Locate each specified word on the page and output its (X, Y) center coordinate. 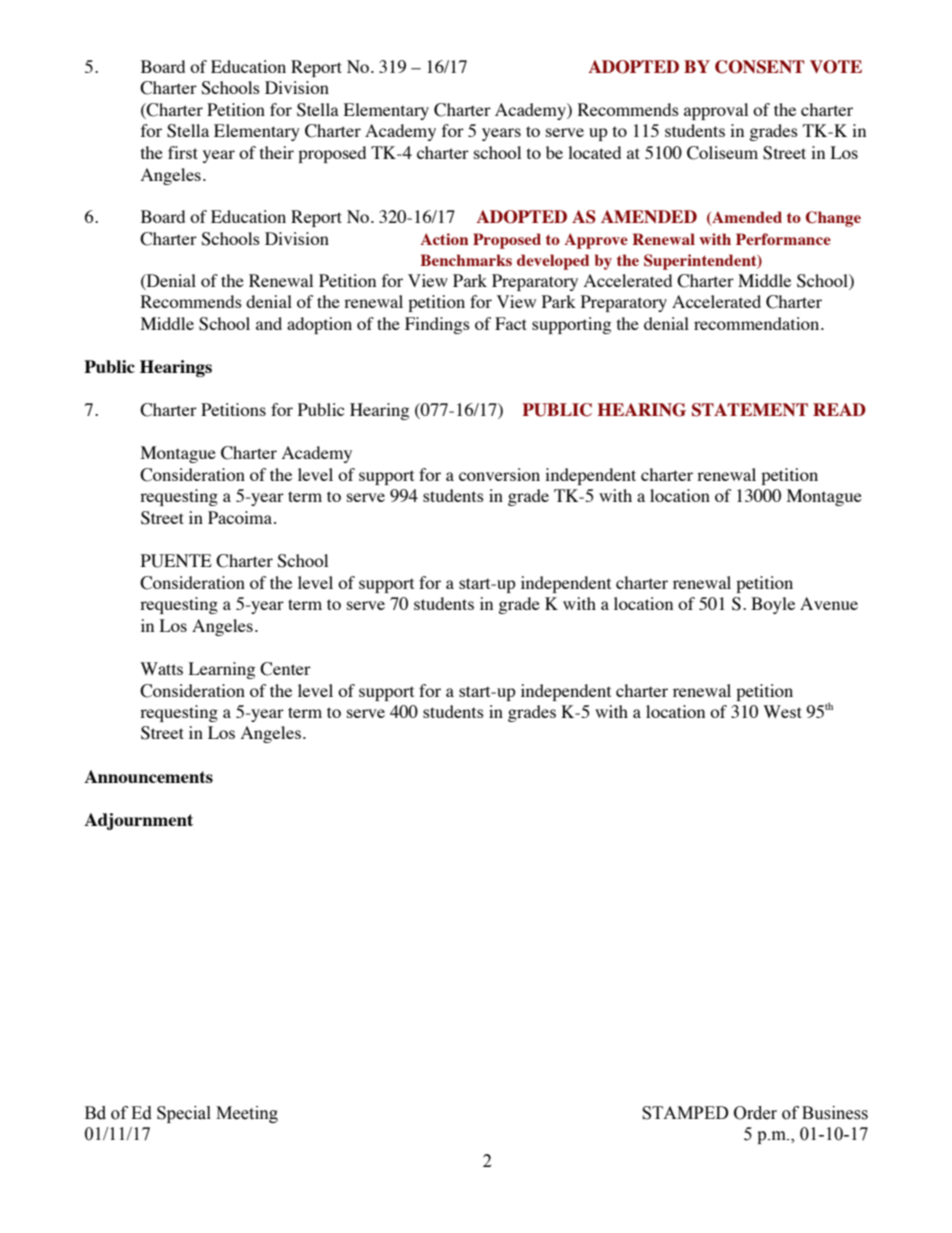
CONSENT (759, 67)
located (594, 152)
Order (755, 1113)
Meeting (247, 1114)
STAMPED (685, 1113)
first (183, 152)
